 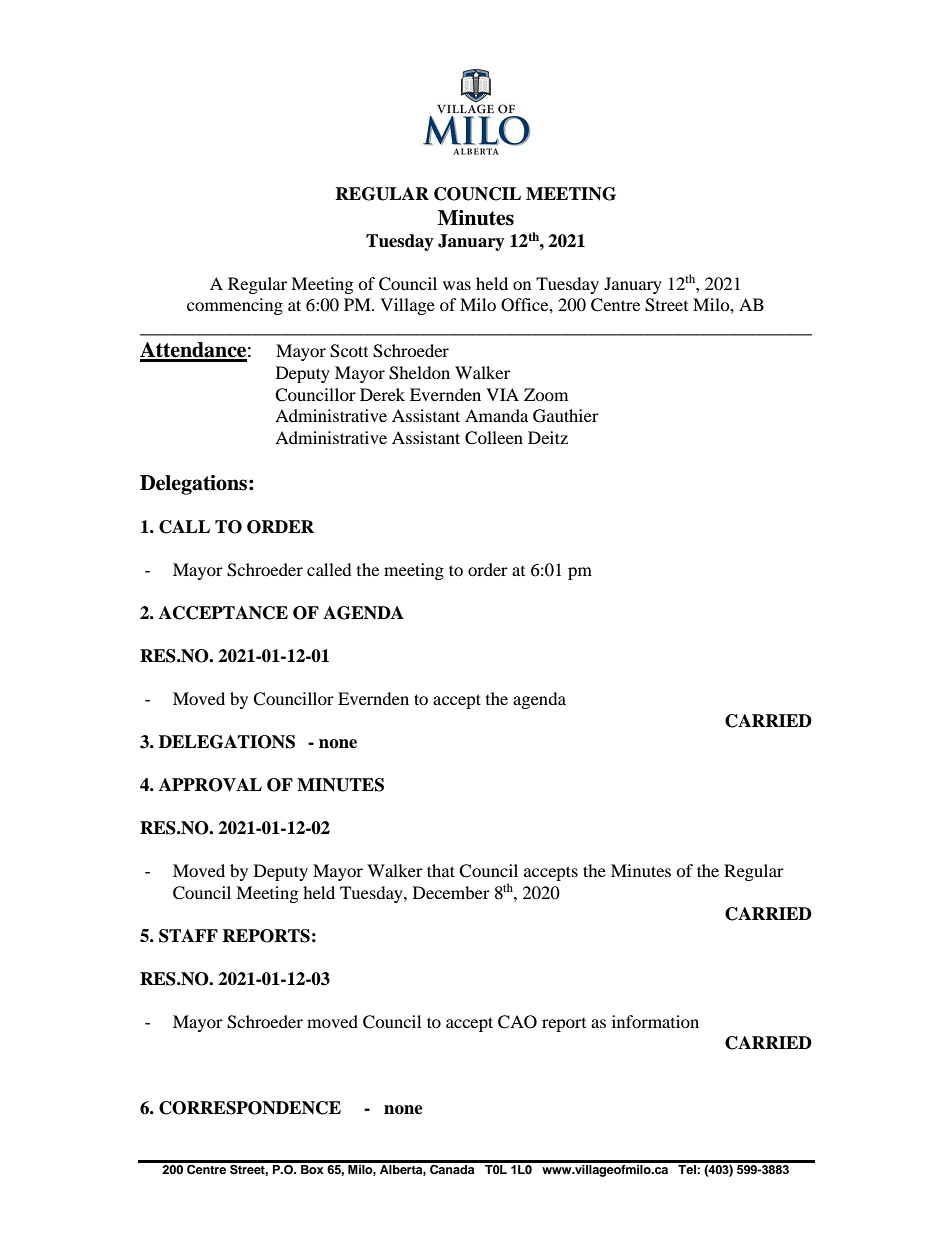 I want to click on information, so click(x=655, y=1021).
